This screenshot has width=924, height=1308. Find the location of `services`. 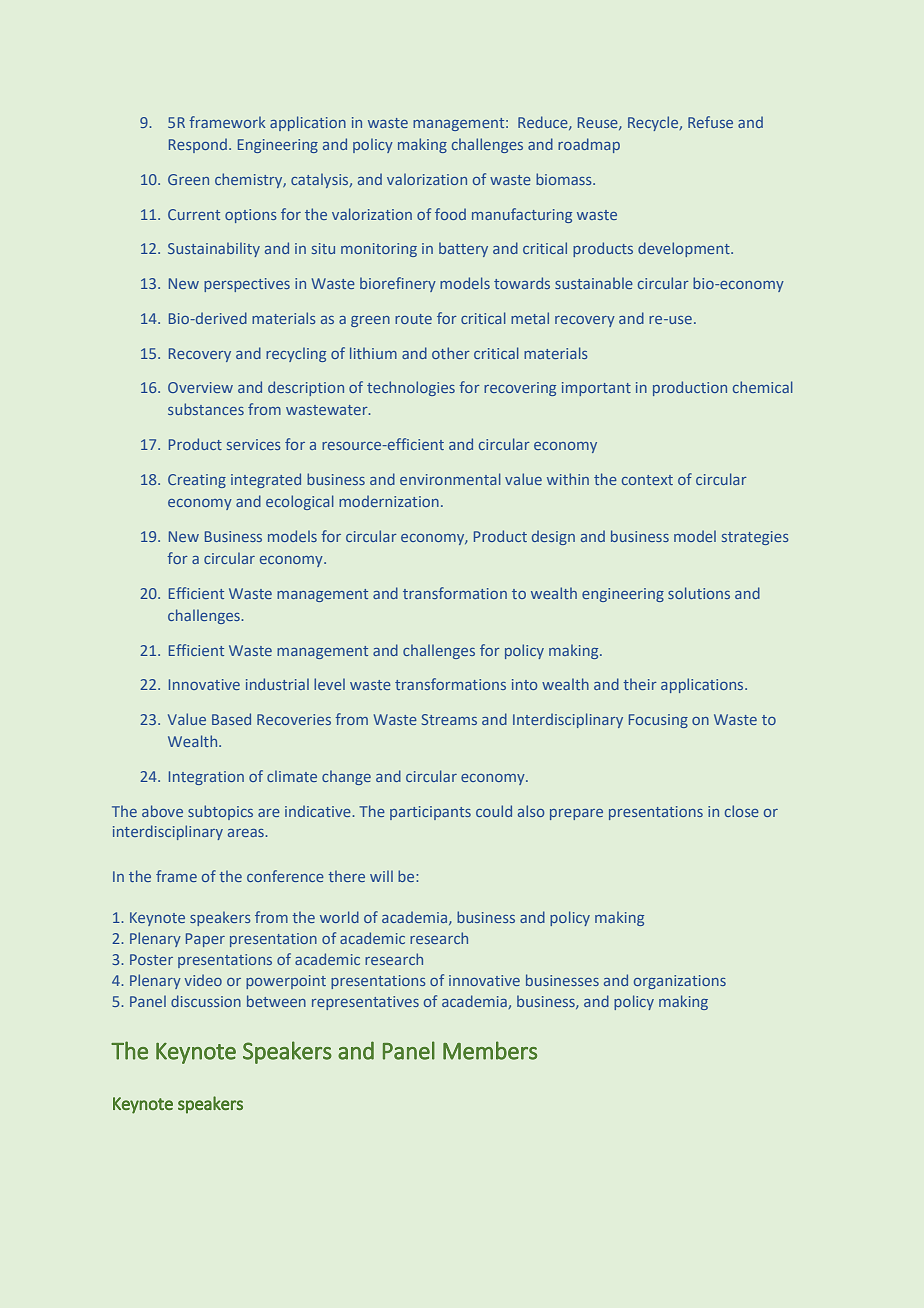

services is located at coordinates (253, 444).
